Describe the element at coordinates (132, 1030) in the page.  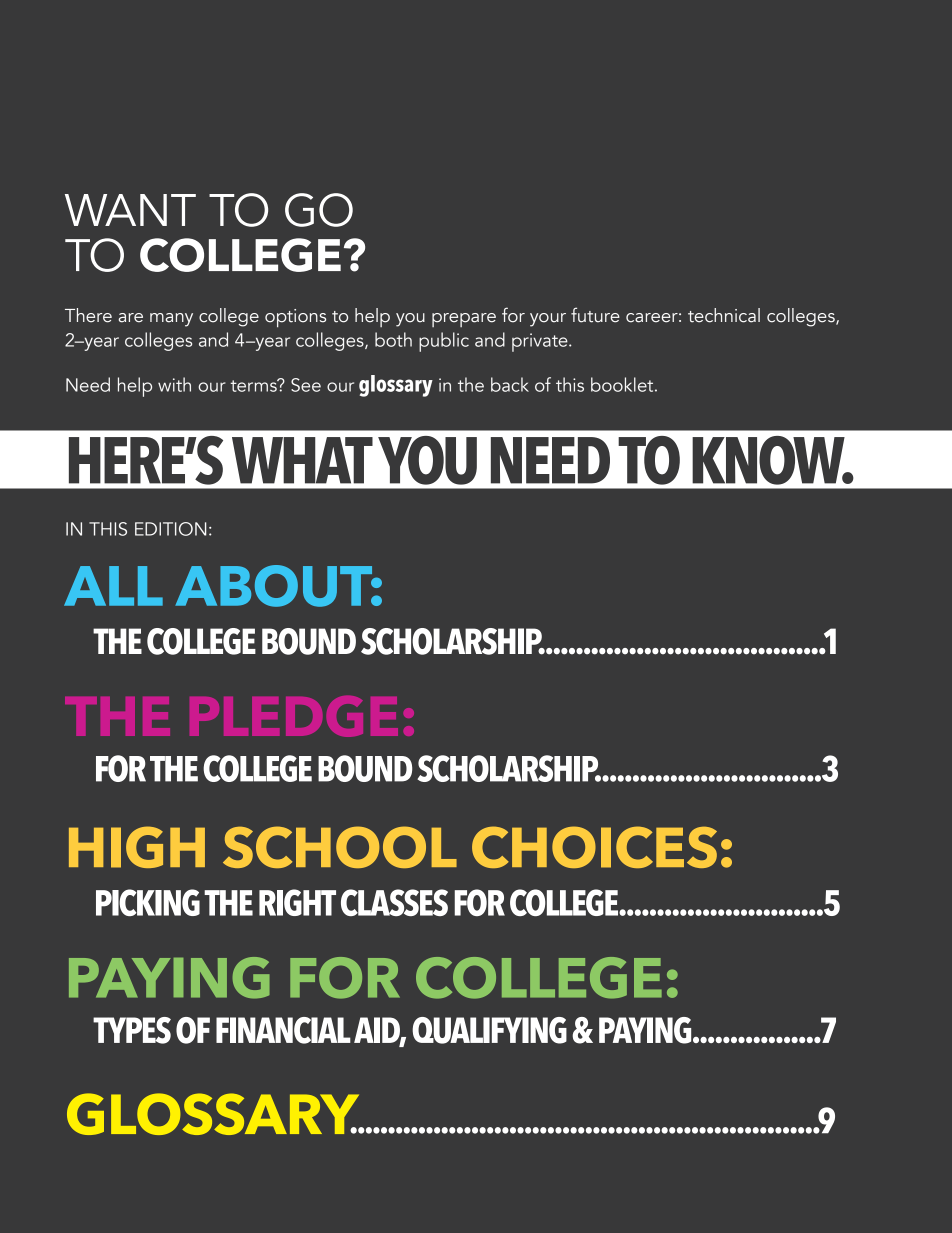
I see `TYPES` at that location.
